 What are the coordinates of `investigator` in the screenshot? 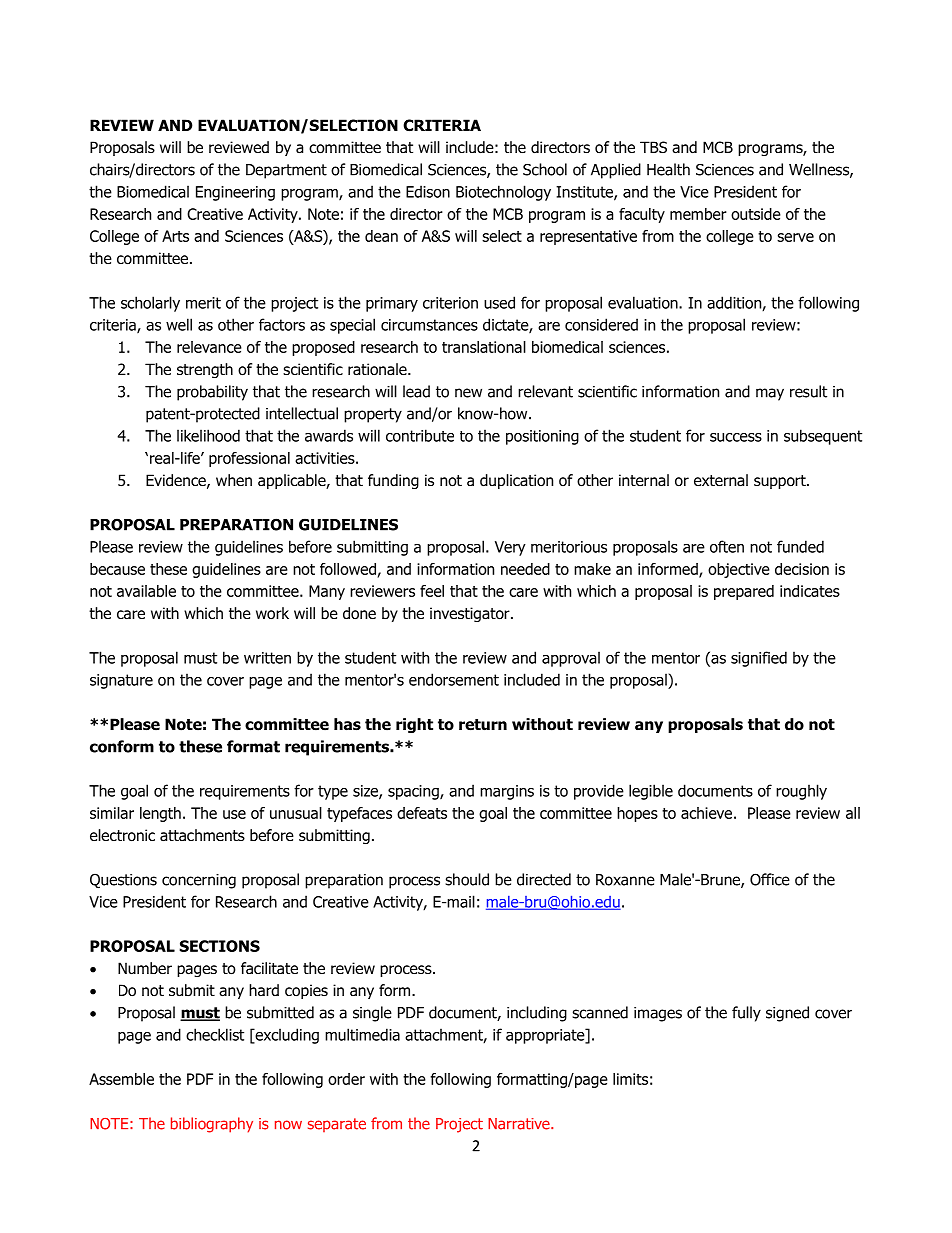 It's located at (471, 614).
